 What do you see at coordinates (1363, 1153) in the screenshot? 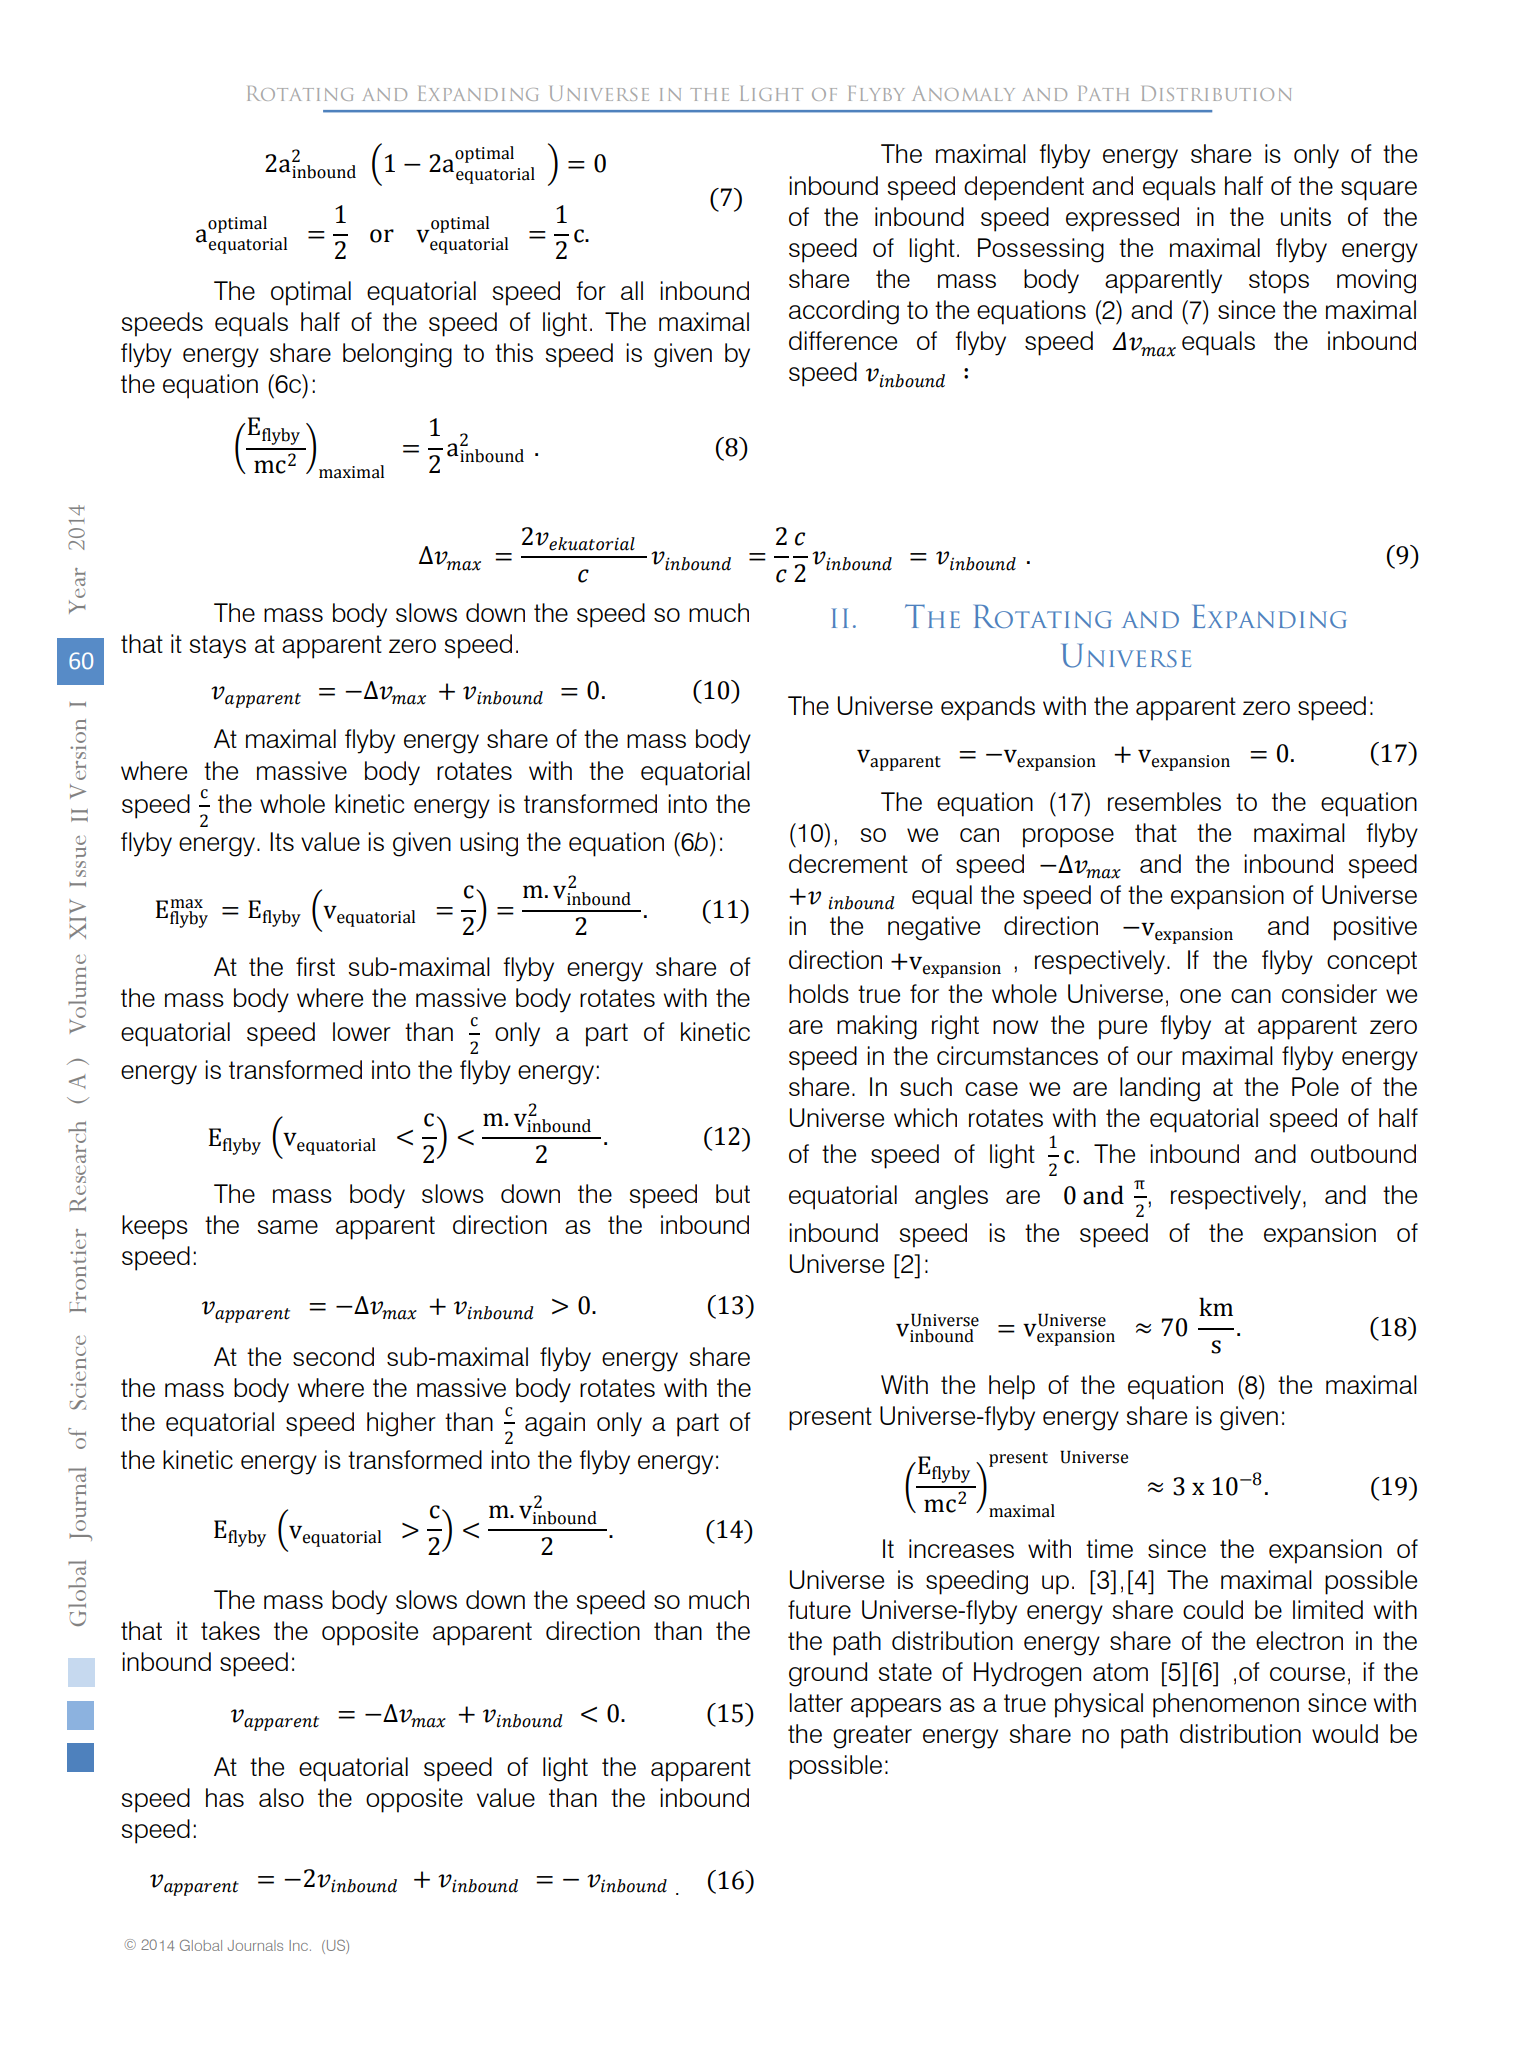
I see `outbound` at bounding box center [1363, 1153].
